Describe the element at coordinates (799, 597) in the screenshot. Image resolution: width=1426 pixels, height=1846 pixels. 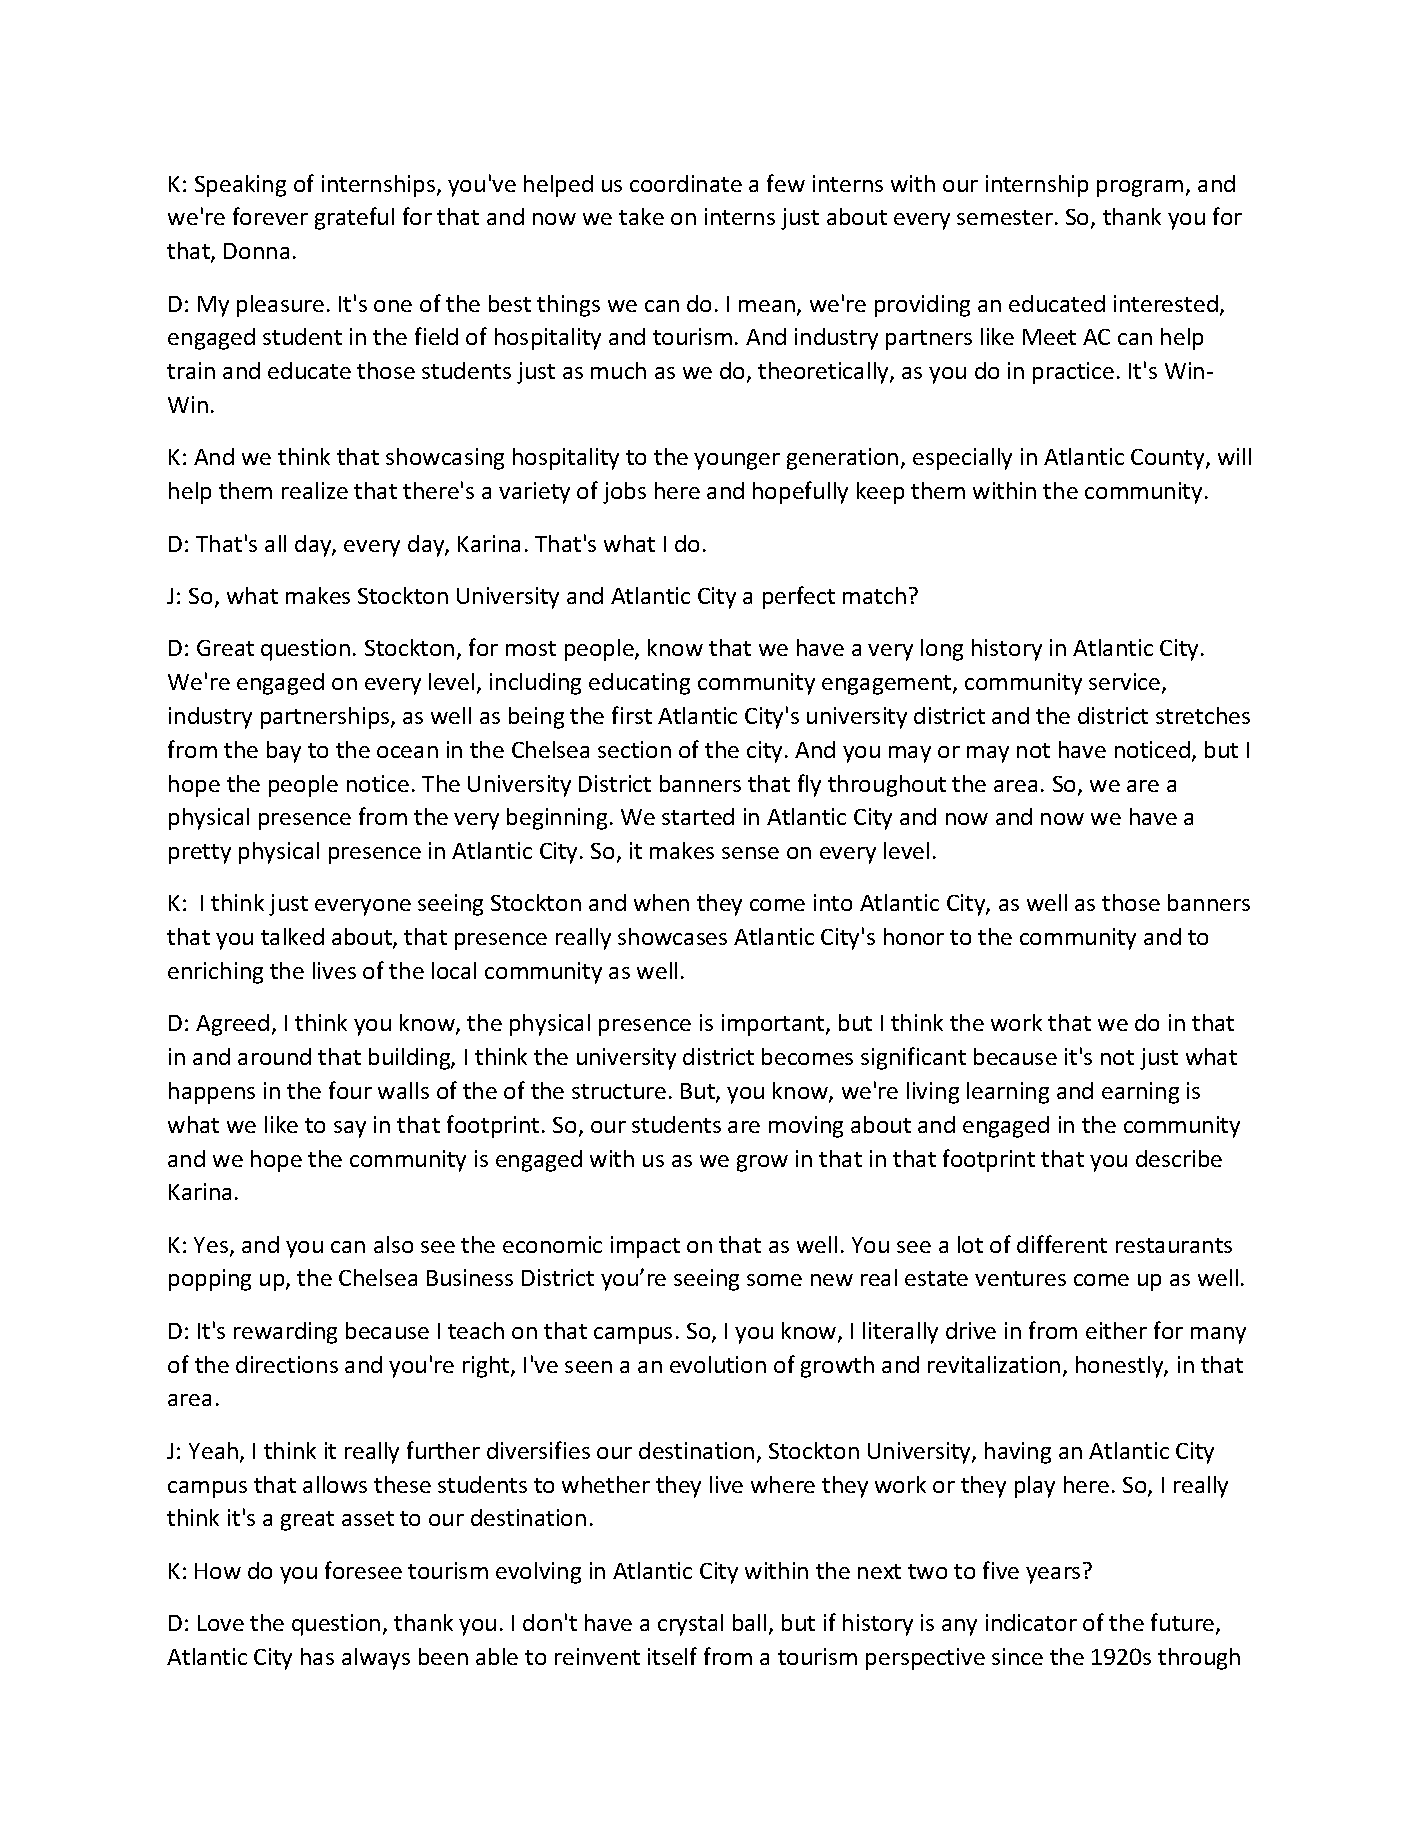
I see `perfect` at that location.
